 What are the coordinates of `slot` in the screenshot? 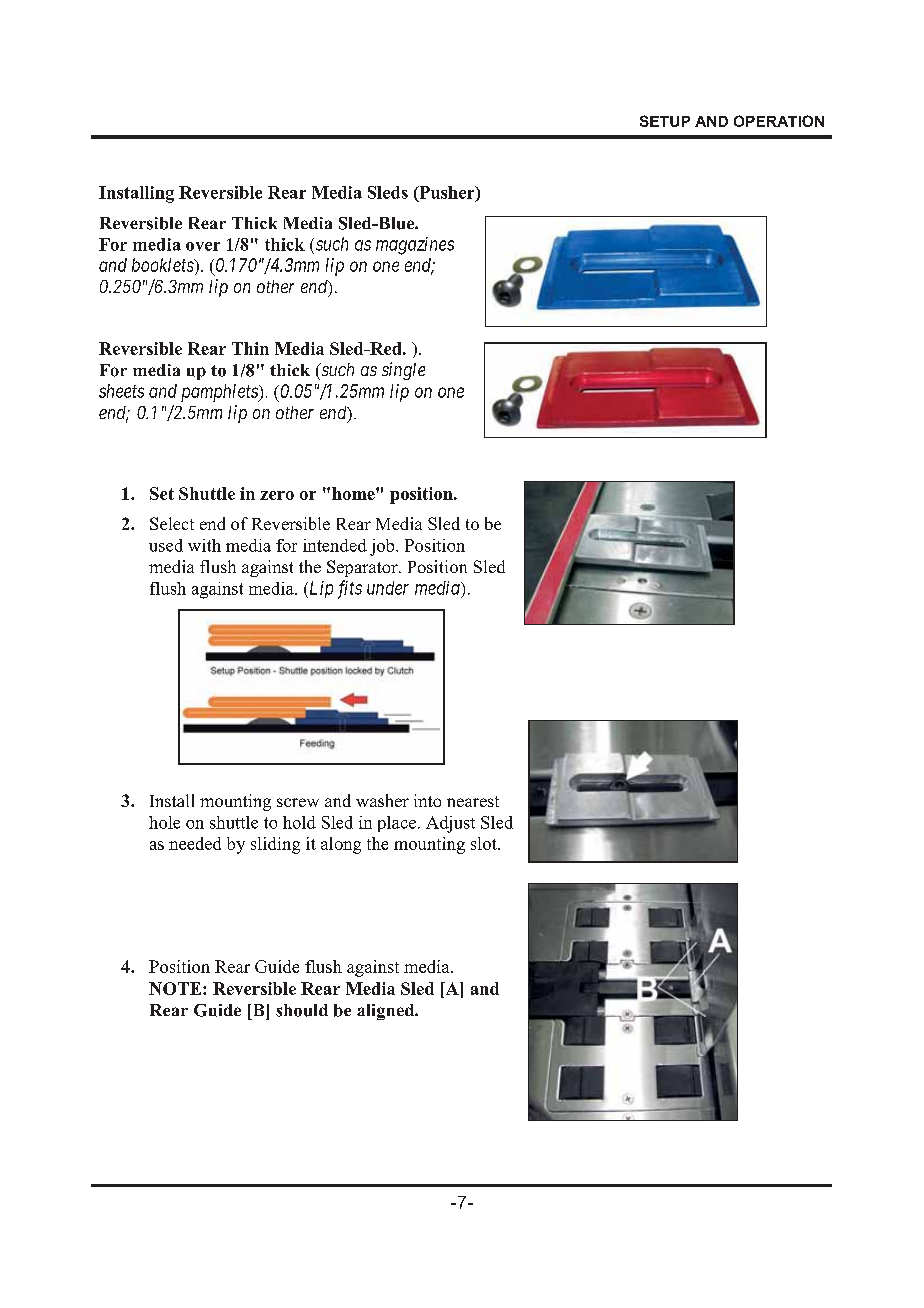 It's located at (485, 843).
